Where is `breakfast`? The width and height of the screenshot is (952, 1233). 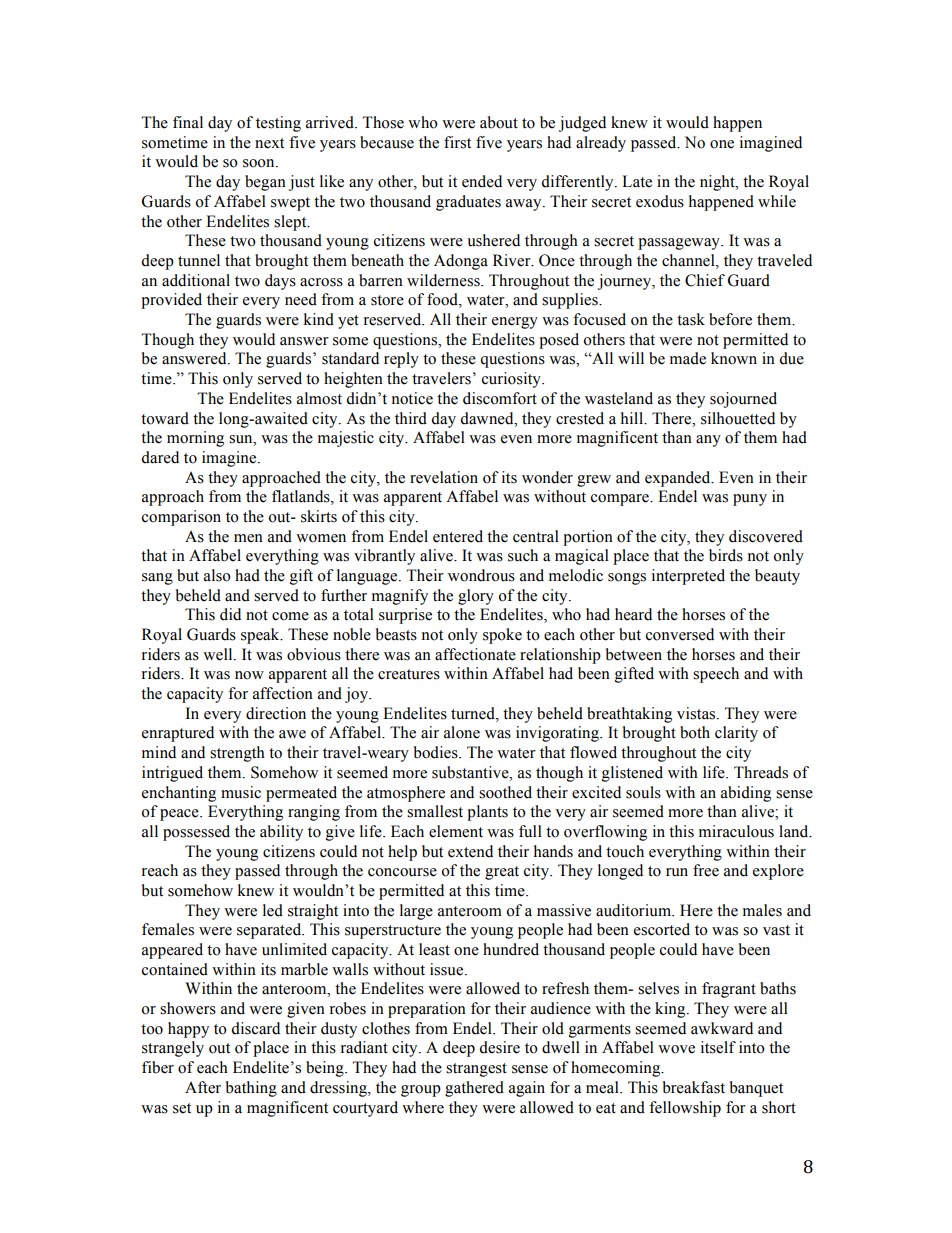 breakfast is located at coordinates (694, 1087).
